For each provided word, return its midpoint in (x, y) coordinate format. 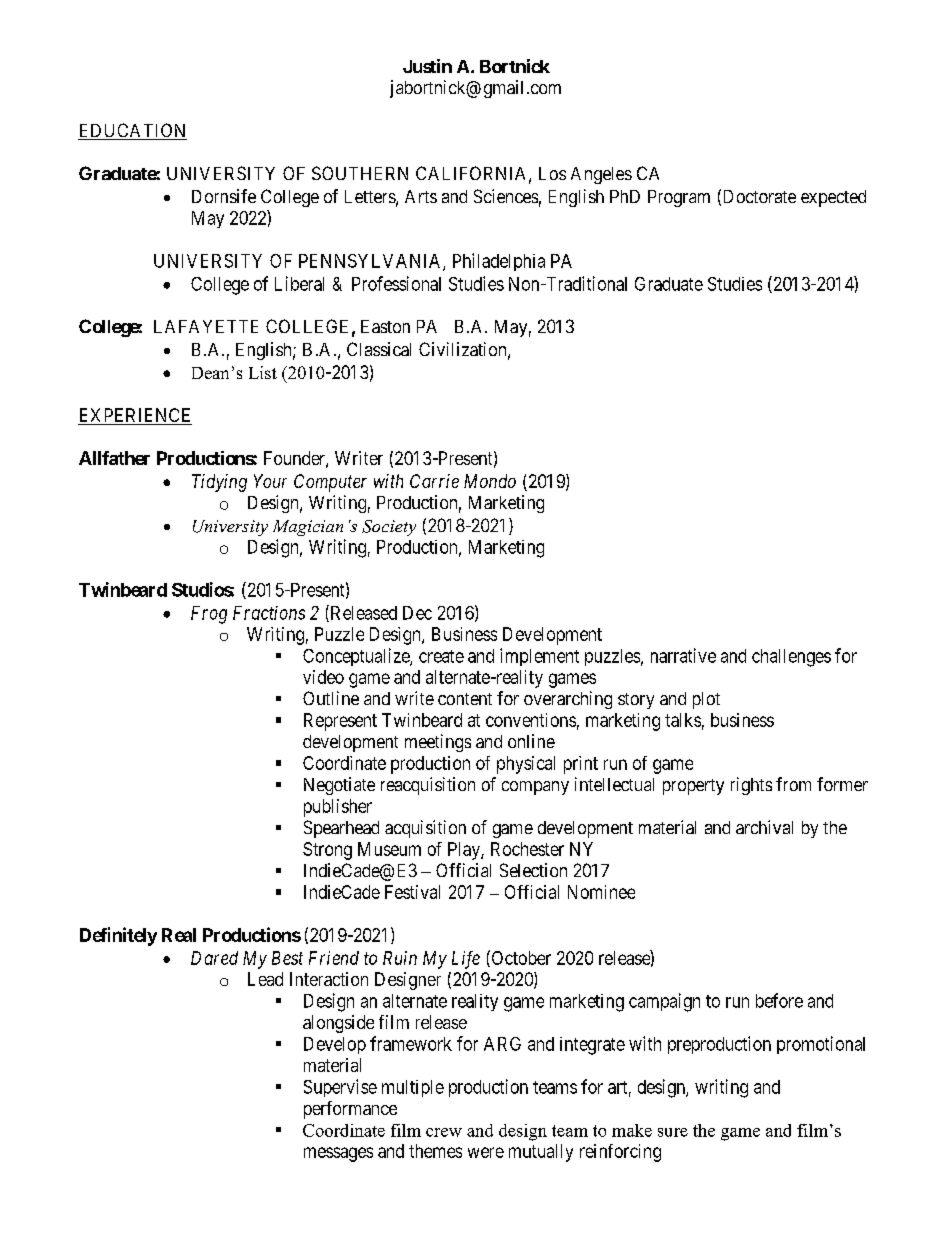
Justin (427, 66)
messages (338, 1154)
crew (444, 1132)
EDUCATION (132, 131)
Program (679, 198)
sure (673, 1132)
